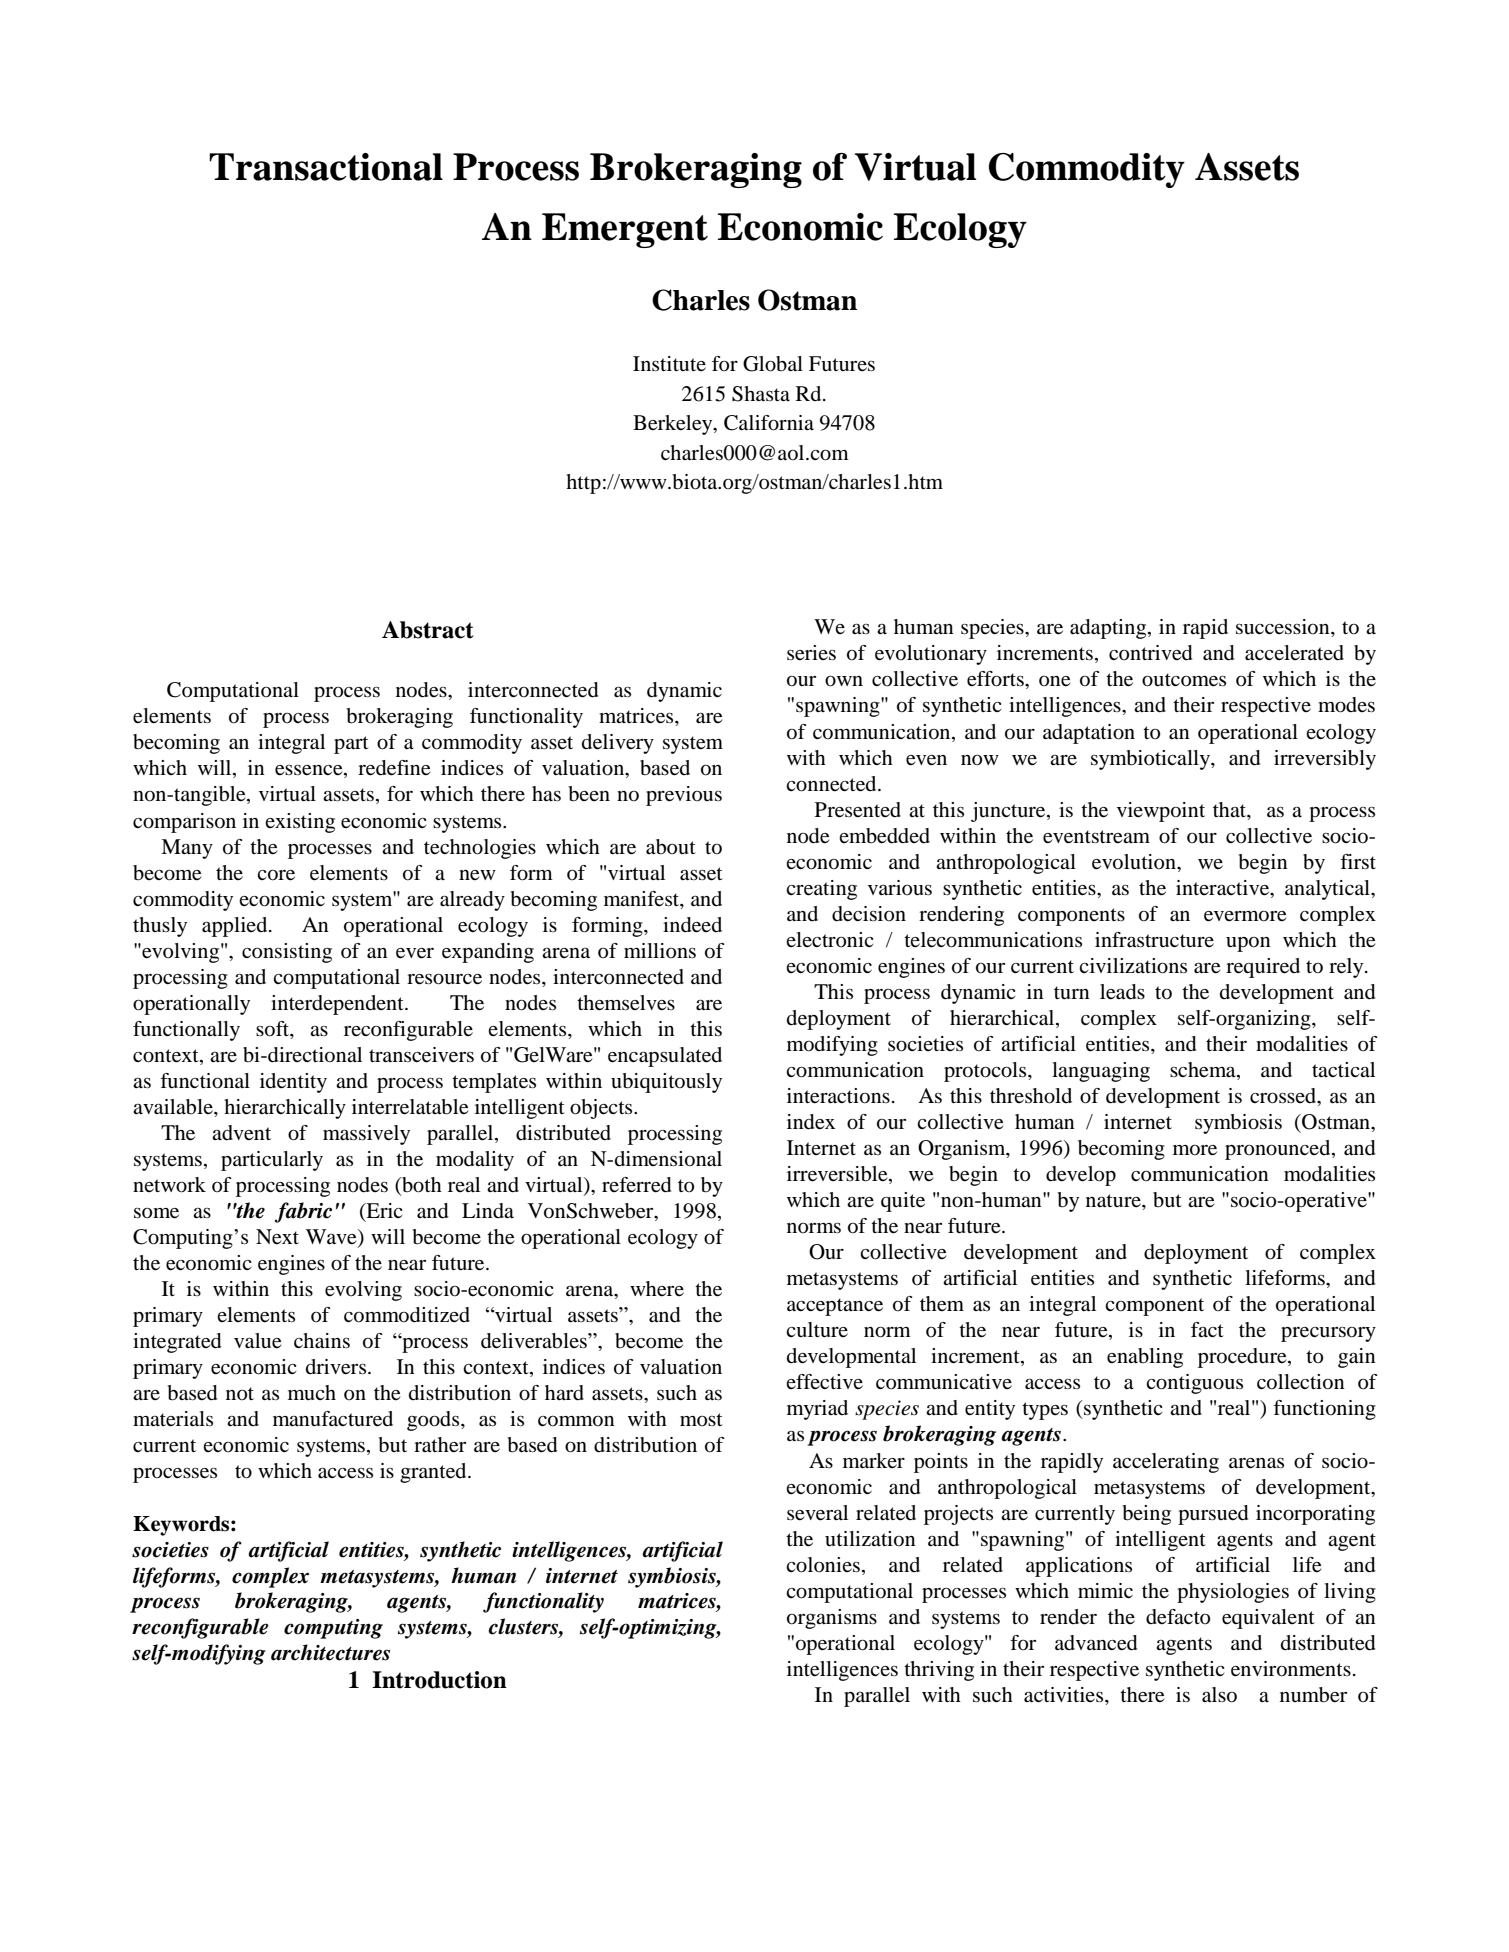 The width and height of the screenshot is (1509, 1952). What do you see at coordinates (330, 1652) in the screenshot?
I see `architectures` at bounding box center [330, 1652].
